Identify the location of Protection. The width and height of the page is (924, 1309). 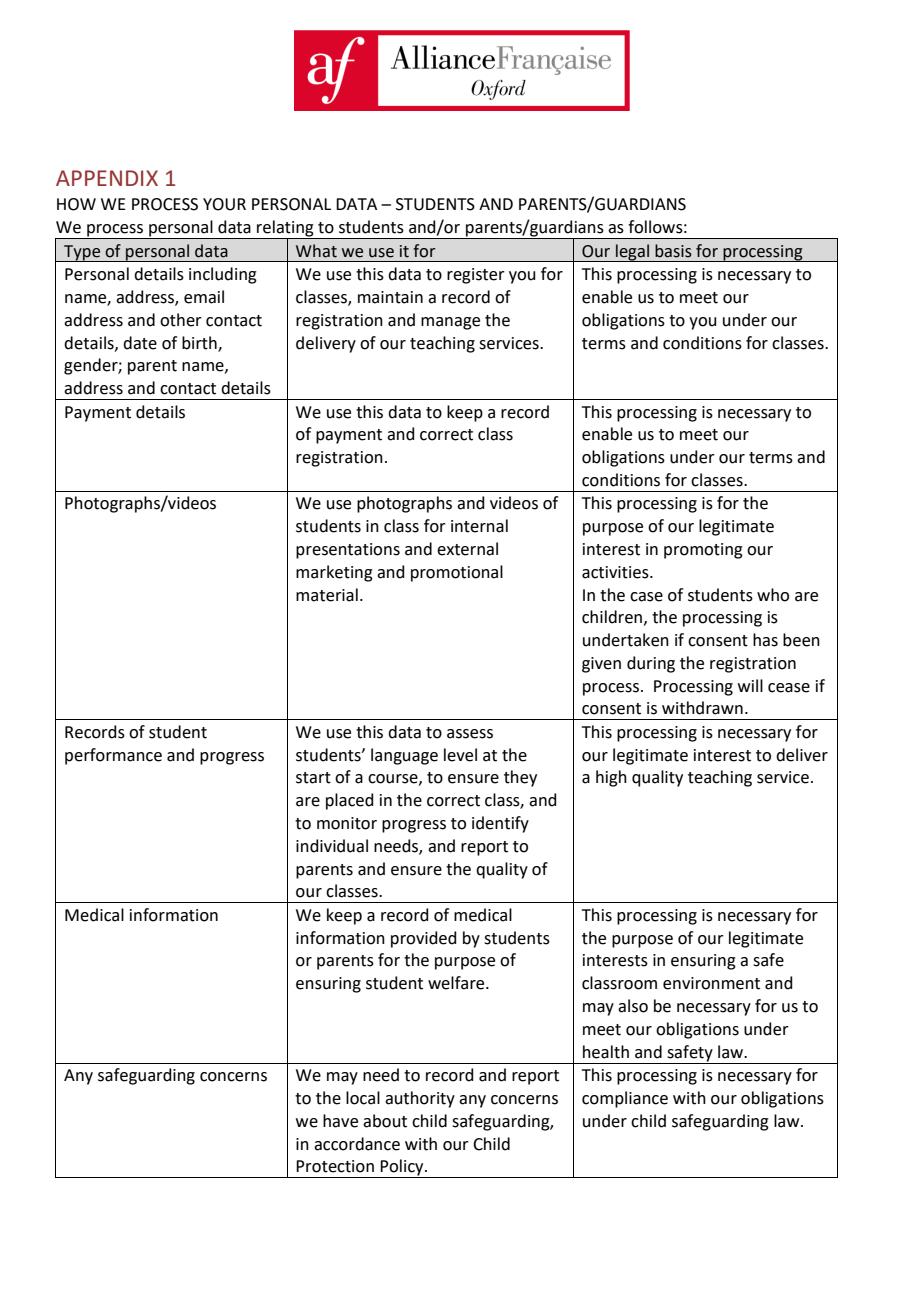
(335, 1166).
